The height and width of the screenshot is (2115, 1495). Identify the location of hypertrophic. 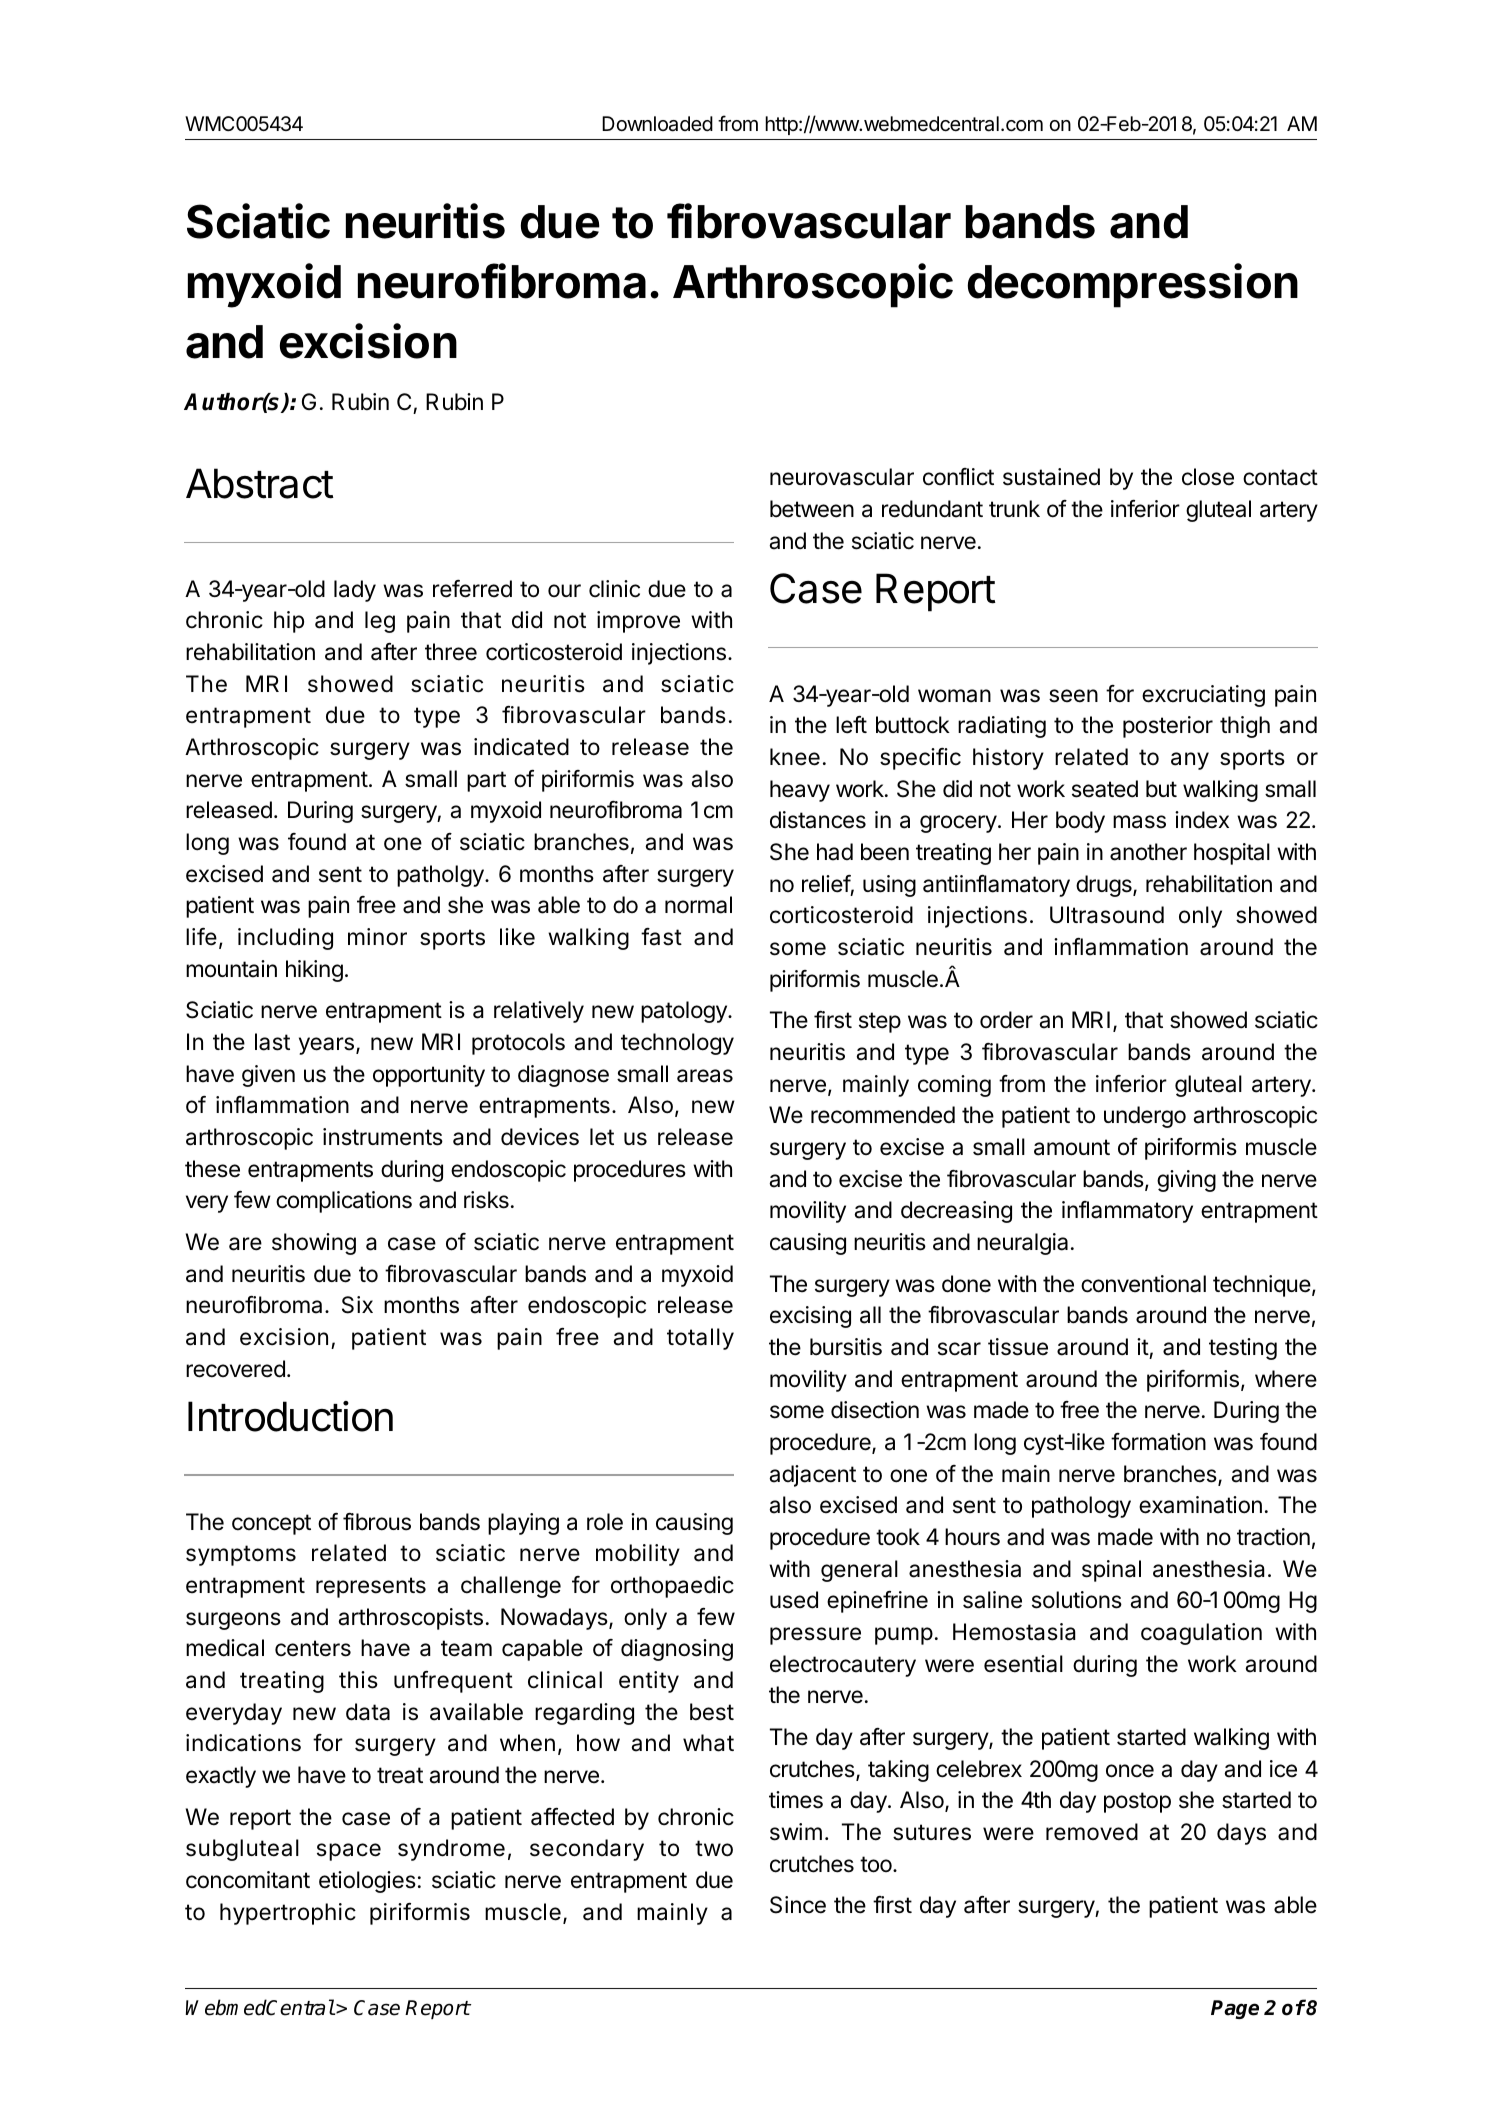
(288, 1914).
